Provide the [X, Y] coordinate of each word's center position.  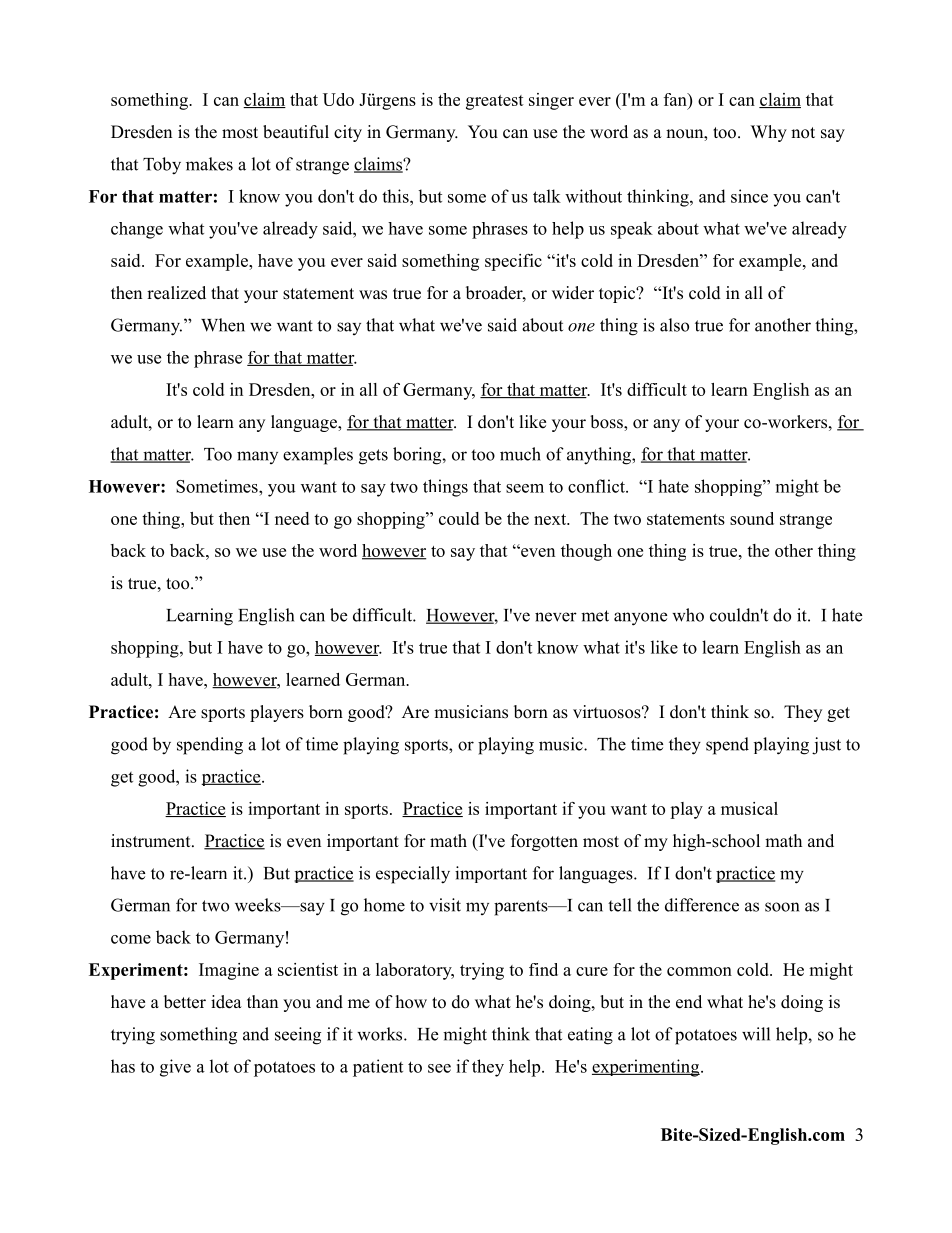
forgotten [544, 842]
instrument [152, 841]
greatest [495, 102]
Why [769, 133]
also [674, 325]
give [175, 1068]
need [292, 518]
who [688, 615]
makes [209, 164]
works [381, 1034]
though [586, 552]
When [223, 325]
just [826, 746]
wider [573, 293]
